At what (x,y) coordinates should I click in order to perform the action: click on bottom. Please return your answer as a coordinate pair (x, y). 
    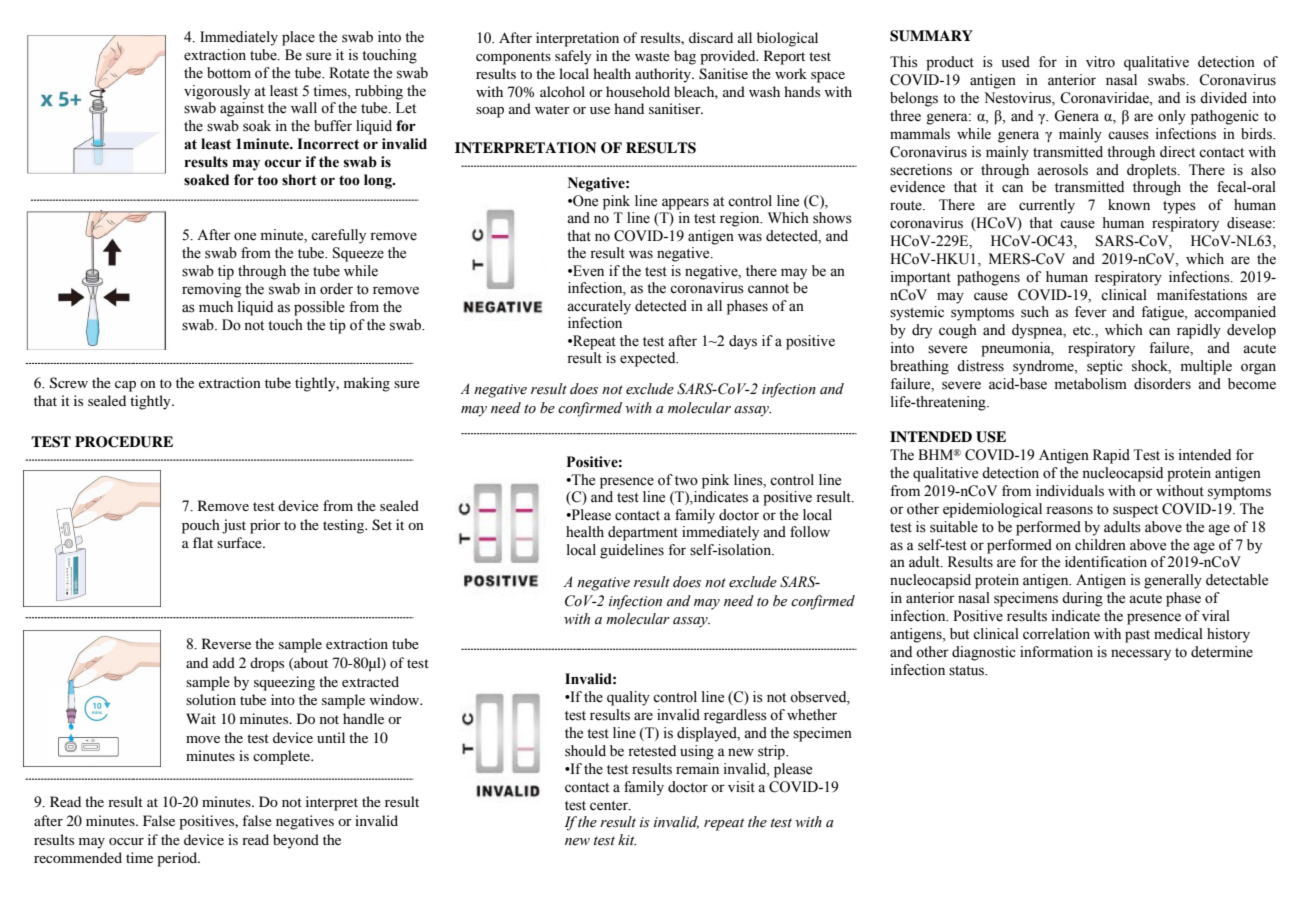
    Looking at the image, I should click on (229, 73).
